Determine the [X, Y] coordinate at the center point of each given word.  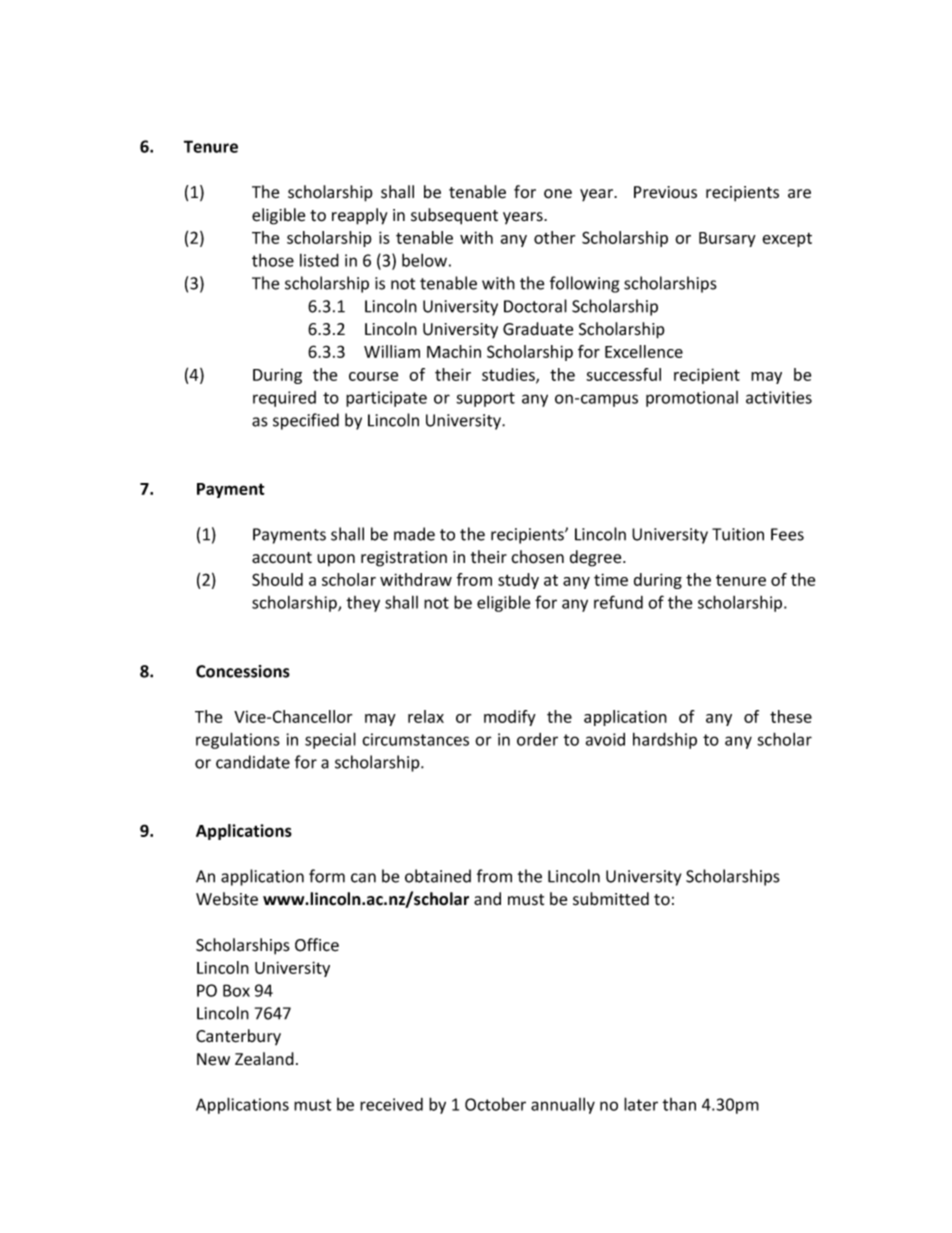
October [495, 1104]
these [791, 716]
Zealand [264, 1059]
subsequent [454, 216]
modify [510, 718]
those [273, 260]
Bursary [727, 239]
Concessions [243, 671]
